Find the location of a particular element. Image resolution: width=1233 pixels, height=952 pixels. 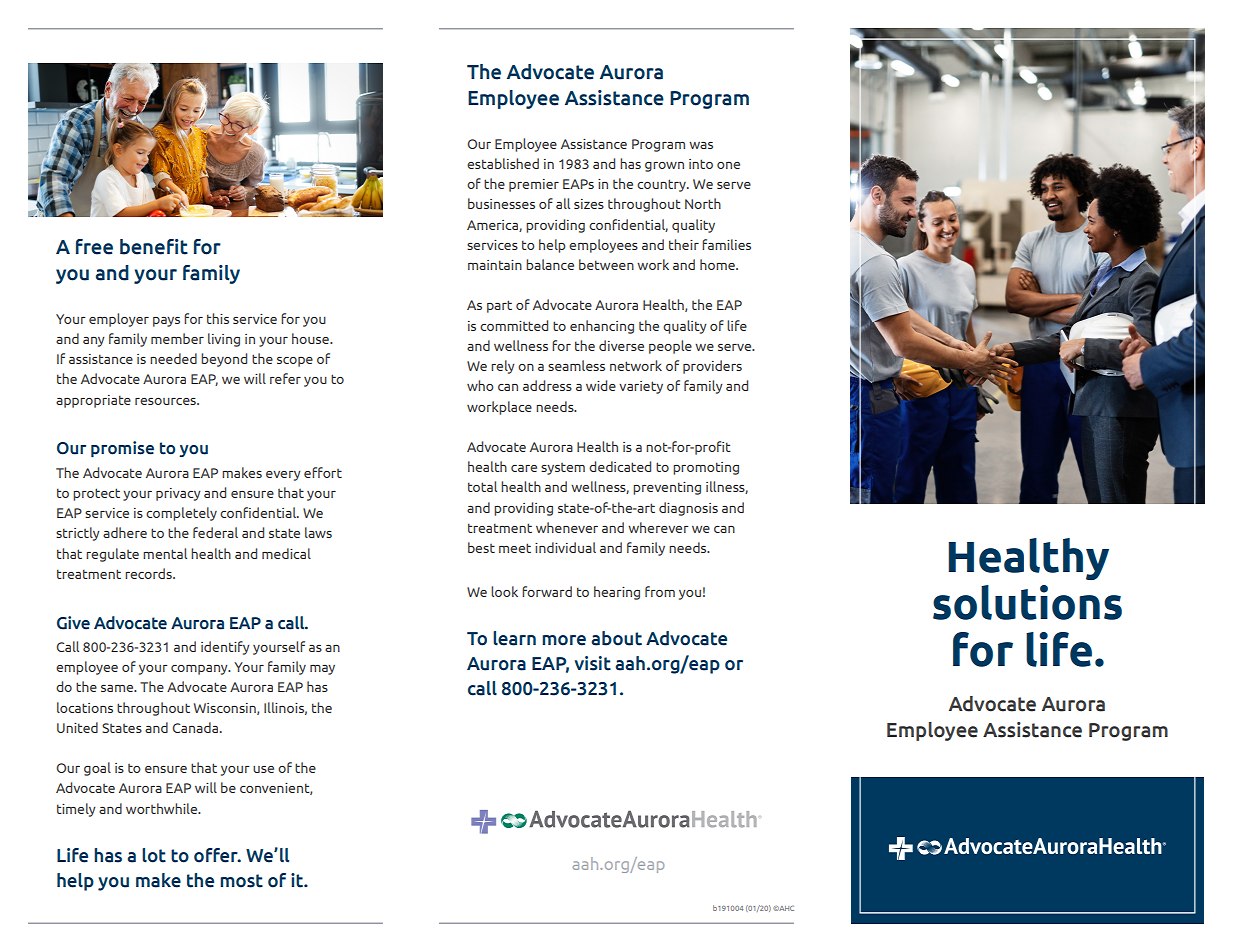

diagnosis is located at coordinates (688, 509).
